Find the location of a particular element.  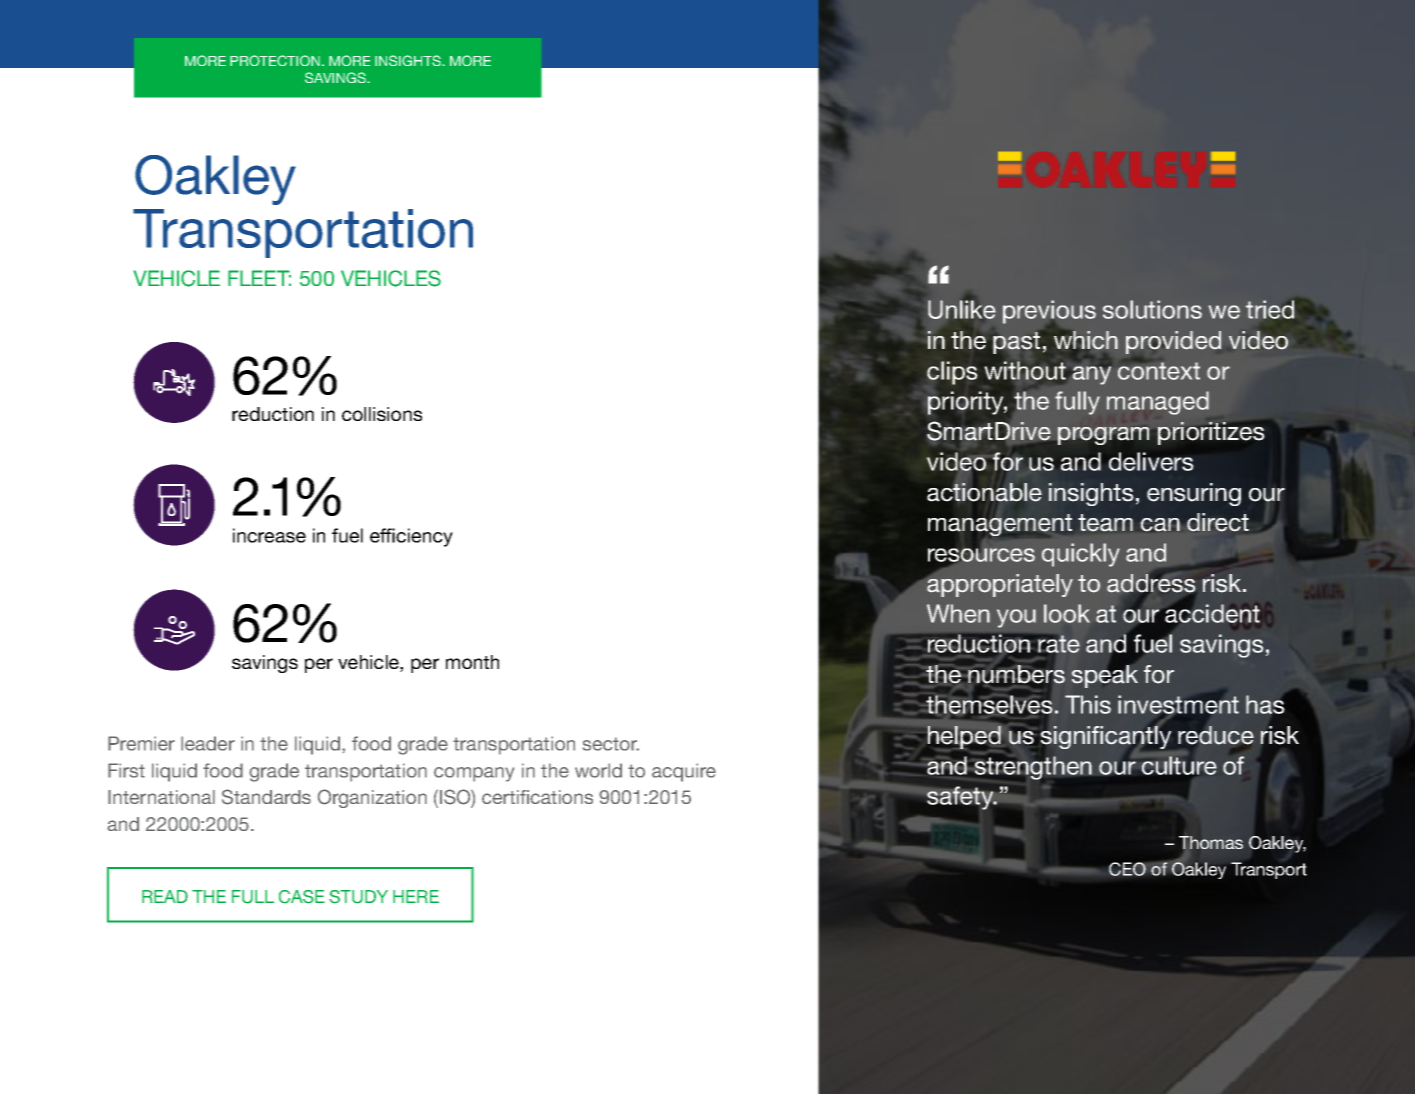

clips is located at coordinates (952, 373).
